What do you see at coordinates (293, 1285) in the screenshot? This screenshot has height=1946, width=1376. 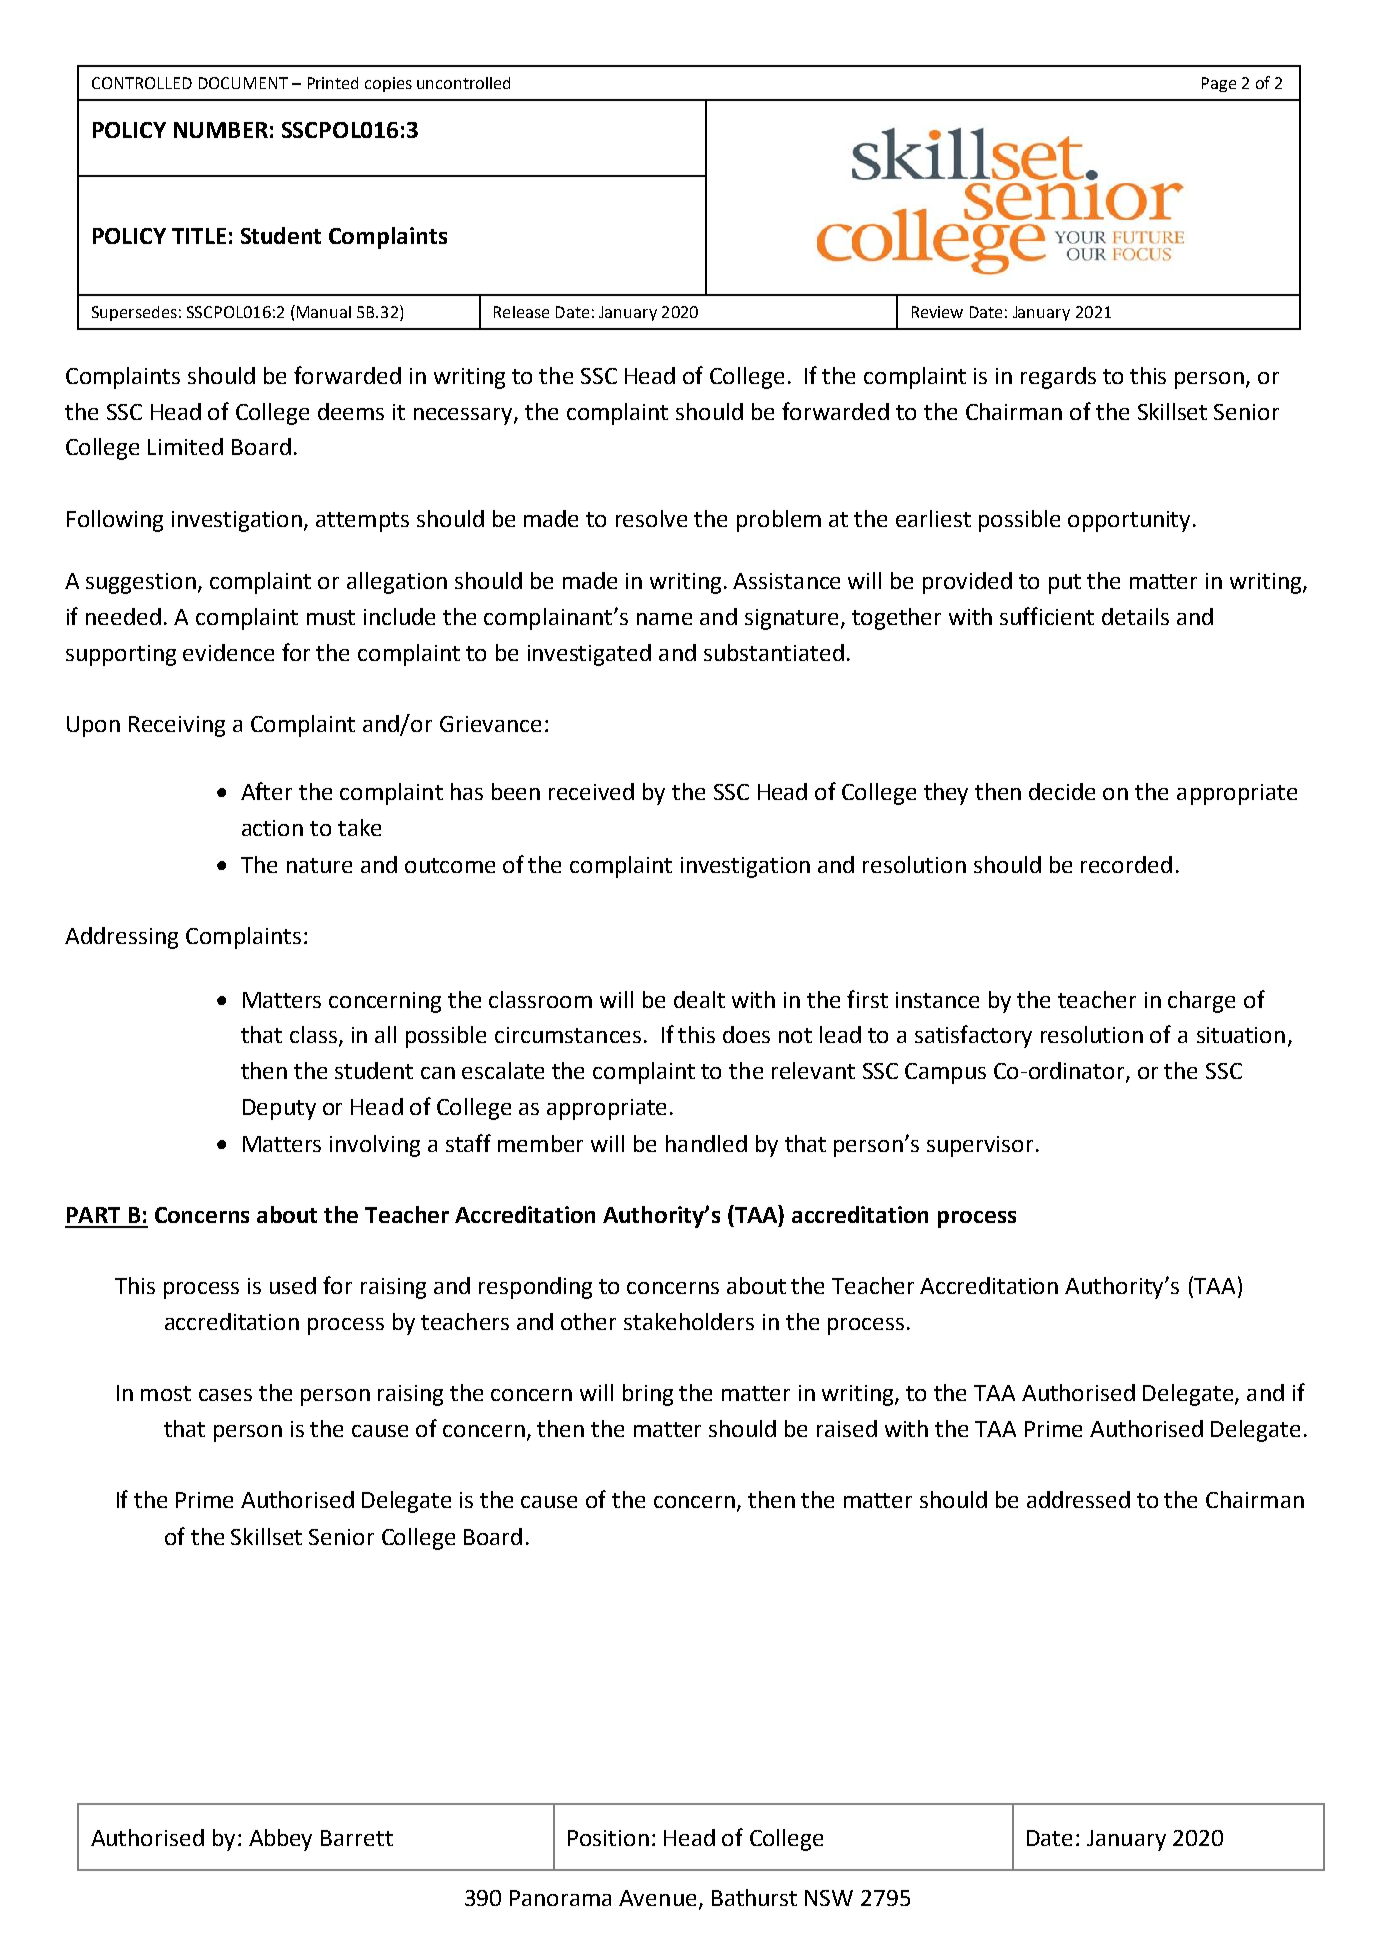 I see `used` at bounding box center [293, 1285].
